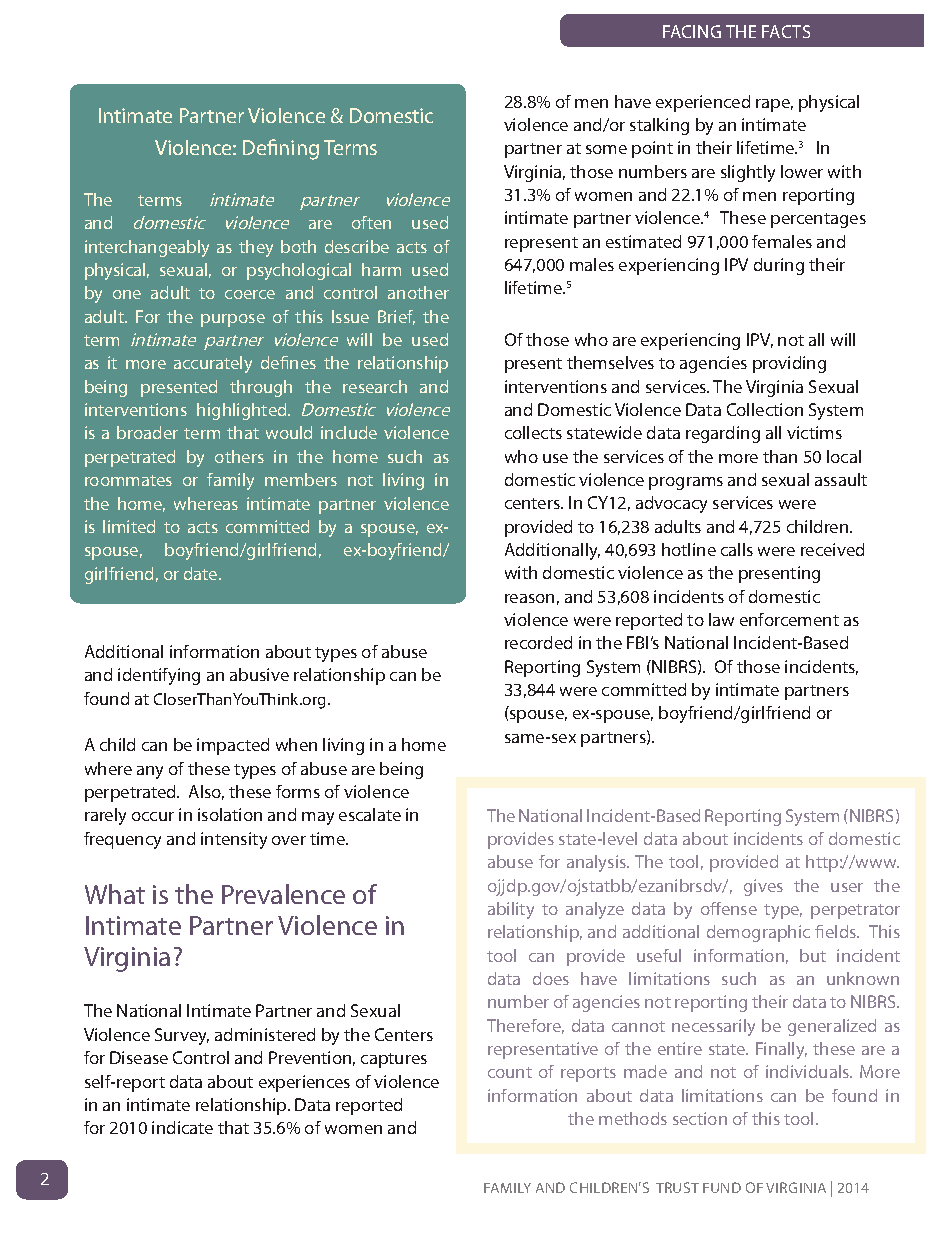 Image resolution: width=952 pixels, height=1233 pixels. Describe the element at coordinates (182, 1127) in the screenshot. I see `indicate` at that location.
